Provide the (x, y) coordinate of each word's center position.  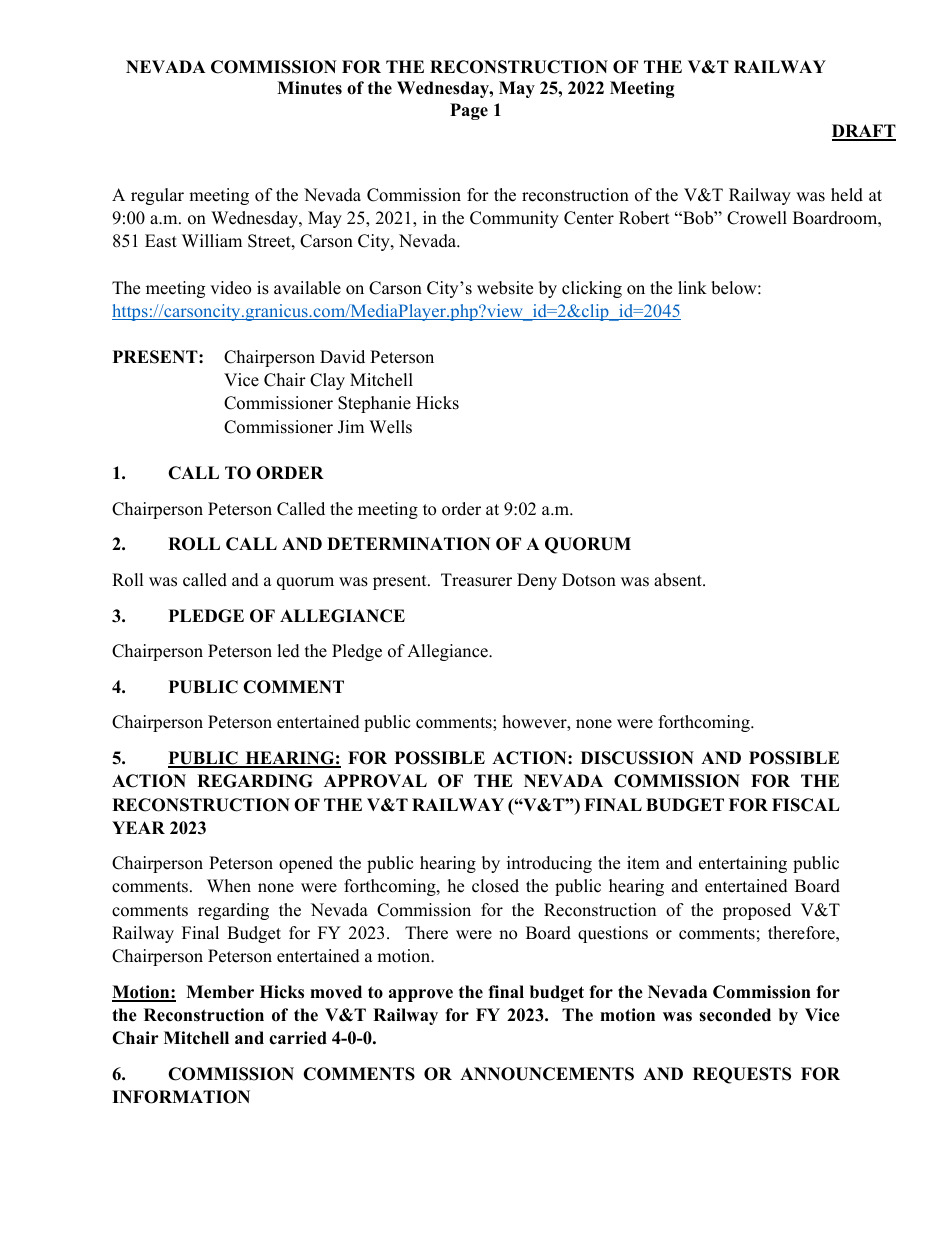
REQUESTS (742, 1075)
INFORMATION (181, 1097)
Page (469, 111)
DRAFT (864, 132)
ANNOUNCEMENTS (547, 1074)
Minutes (309, 88)
